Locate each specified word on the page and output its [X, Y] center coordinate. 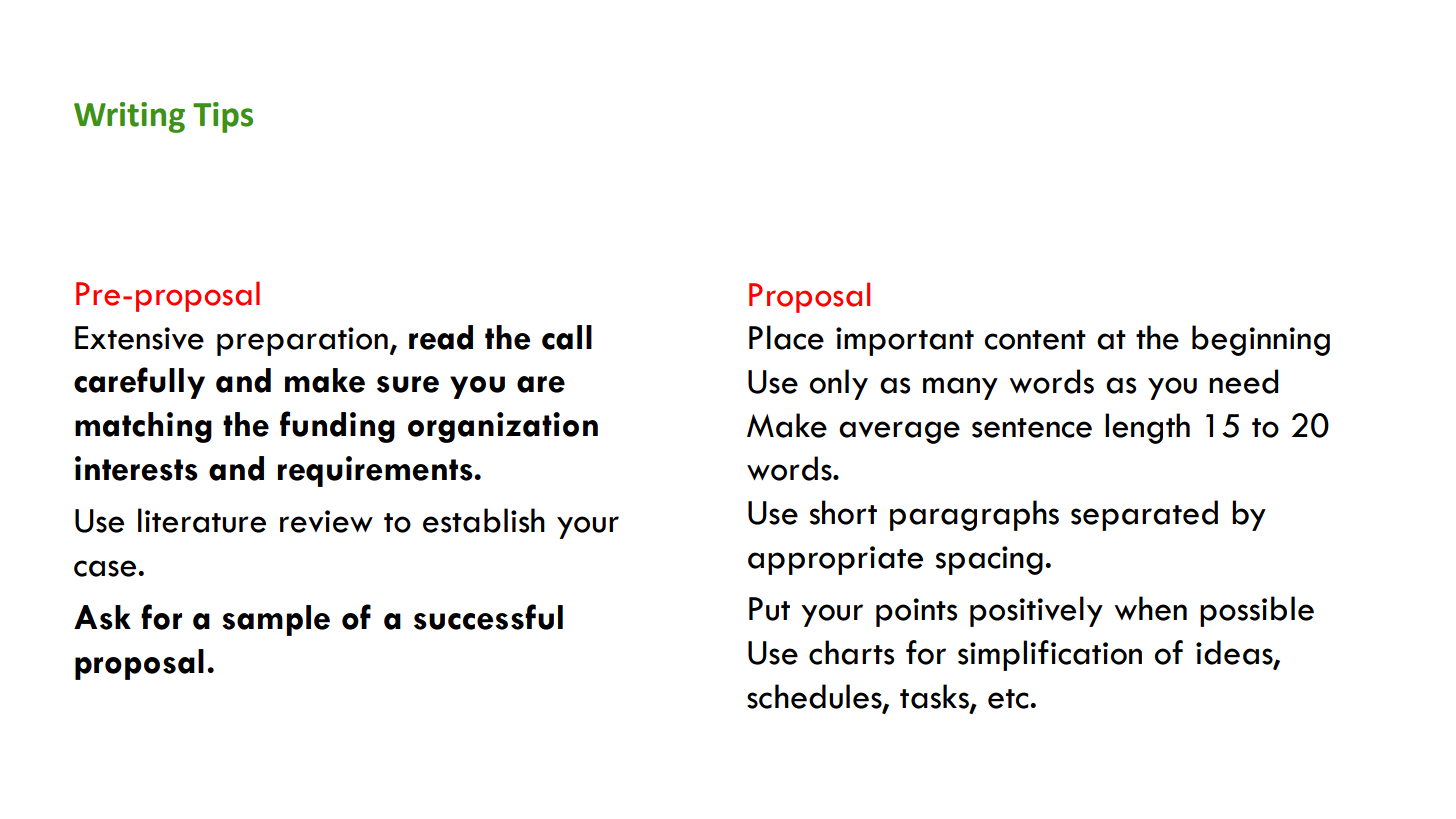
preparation [302, 341]
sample [276, 620]
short [843, 512]
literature [202, 520]
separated [1144, 515]
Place [786, 337]
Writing [129, 117]
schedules [815, 697]
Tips [223, 117]
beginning [1261, 340]
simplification [1050, 655]
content [1035, 340]
